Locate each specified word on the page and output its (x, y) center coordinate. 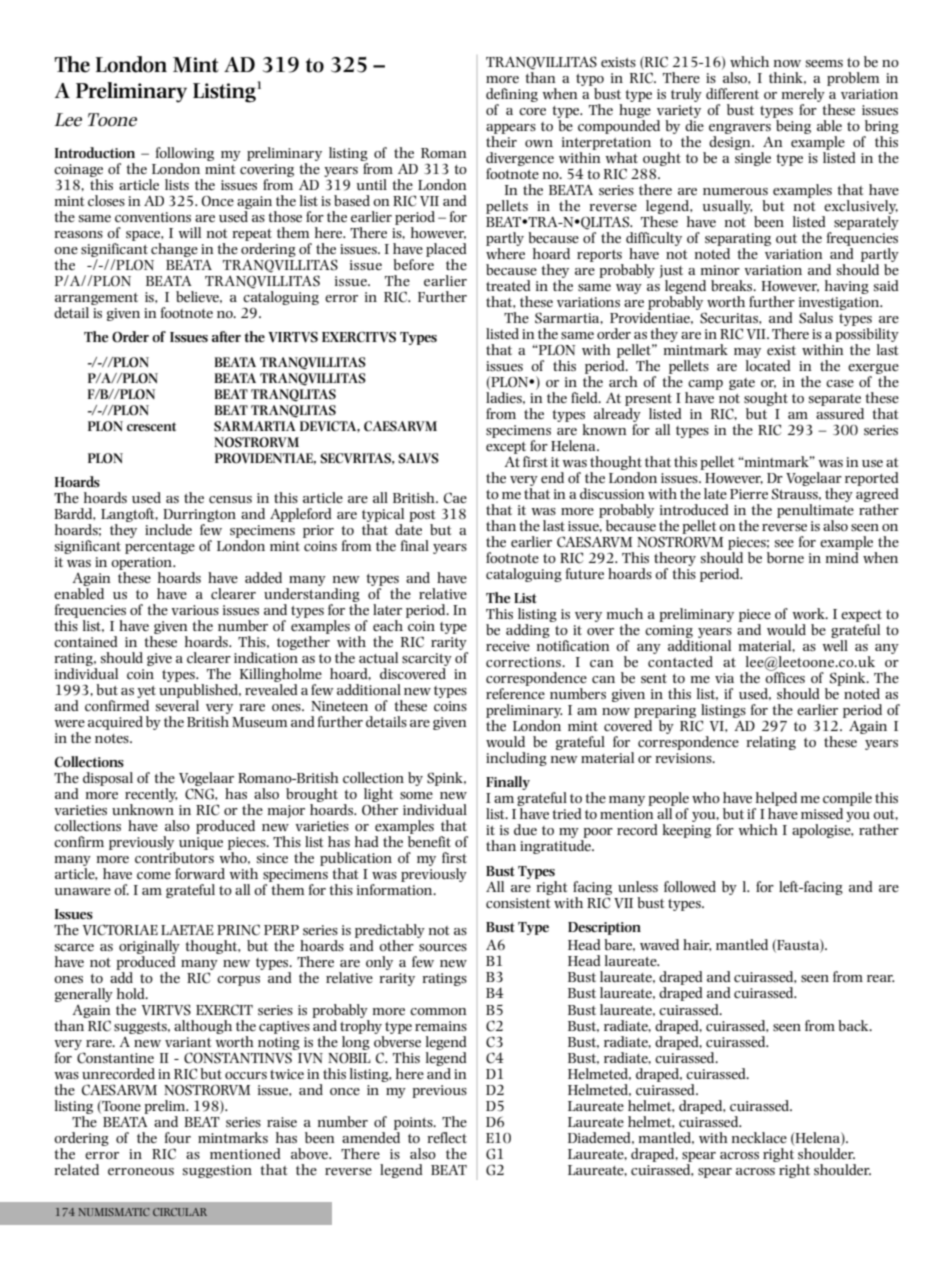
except (506, 448)
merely (803, 95)
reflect (447, 1137)
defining (512, 95)
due (525, 829)
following (185, 154)
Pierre (749, 494)
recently (151, 796)
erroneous (141, 1171)
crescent (151, 426)
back (854, 1025)
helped (775, 800)
